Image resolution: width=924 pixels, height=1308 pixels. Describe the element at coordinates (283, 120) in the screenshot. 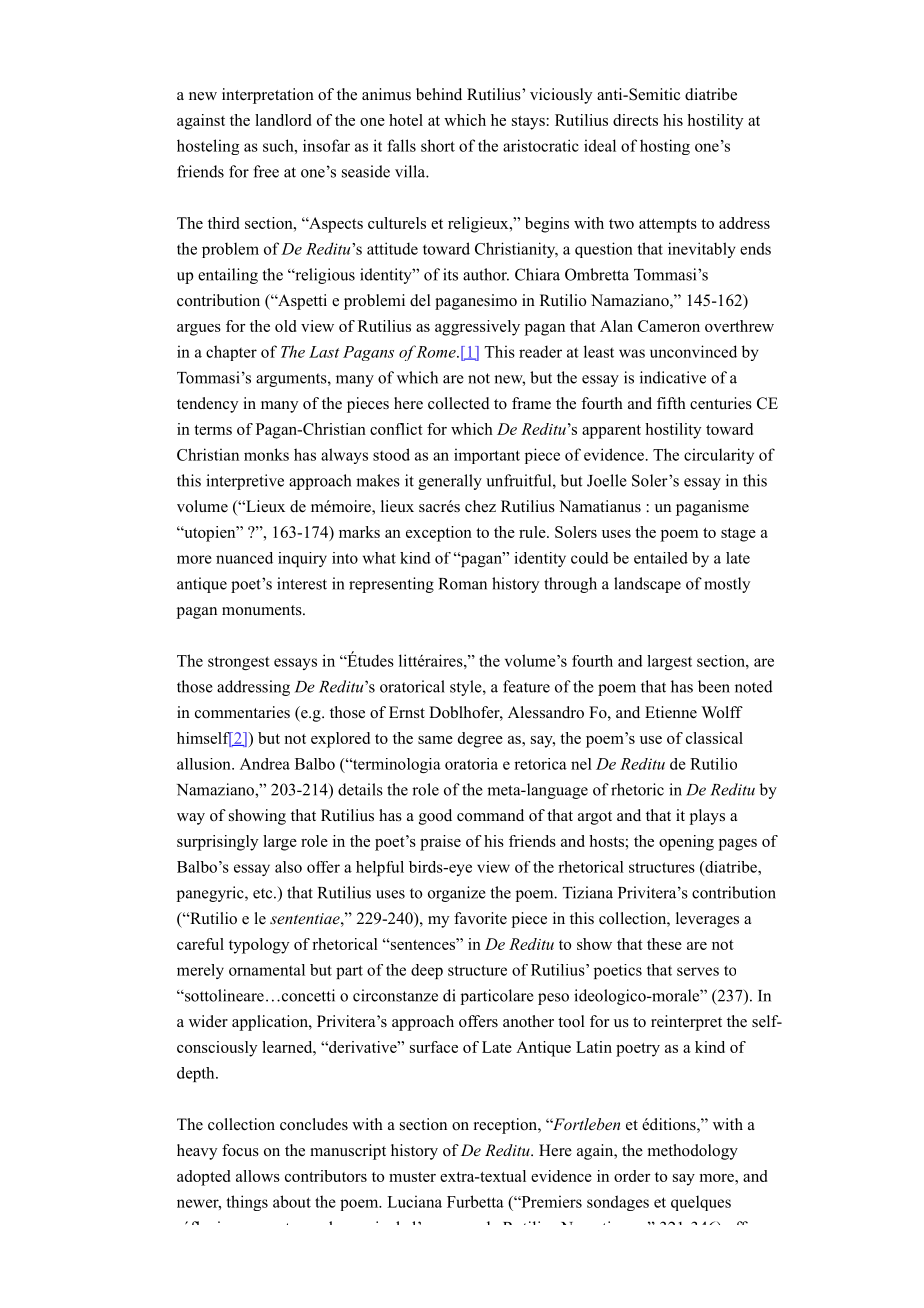

I see `landlord` at that location.
